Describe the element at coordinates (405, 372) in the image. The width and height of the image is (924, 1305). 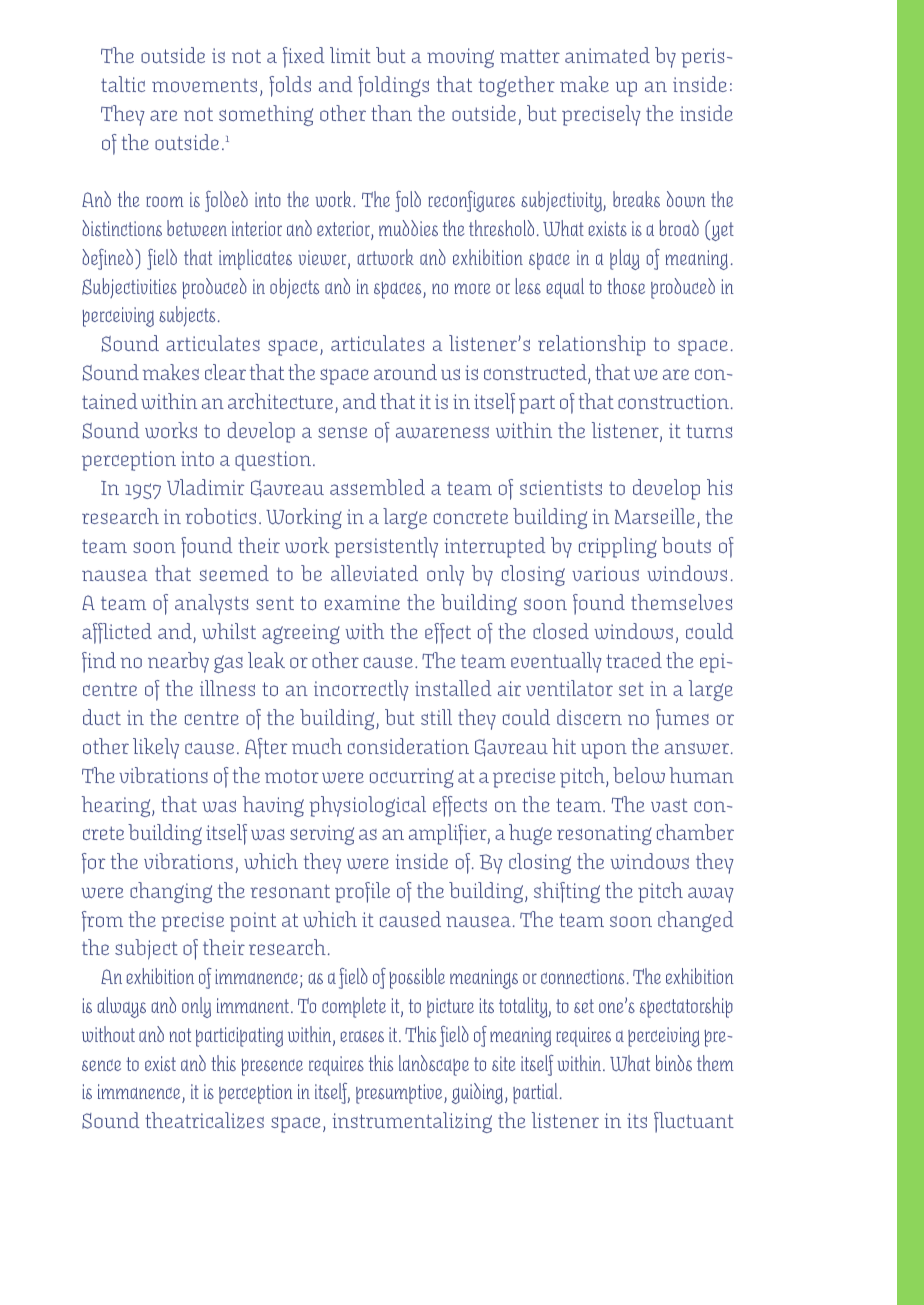
I see `around` at that location.
